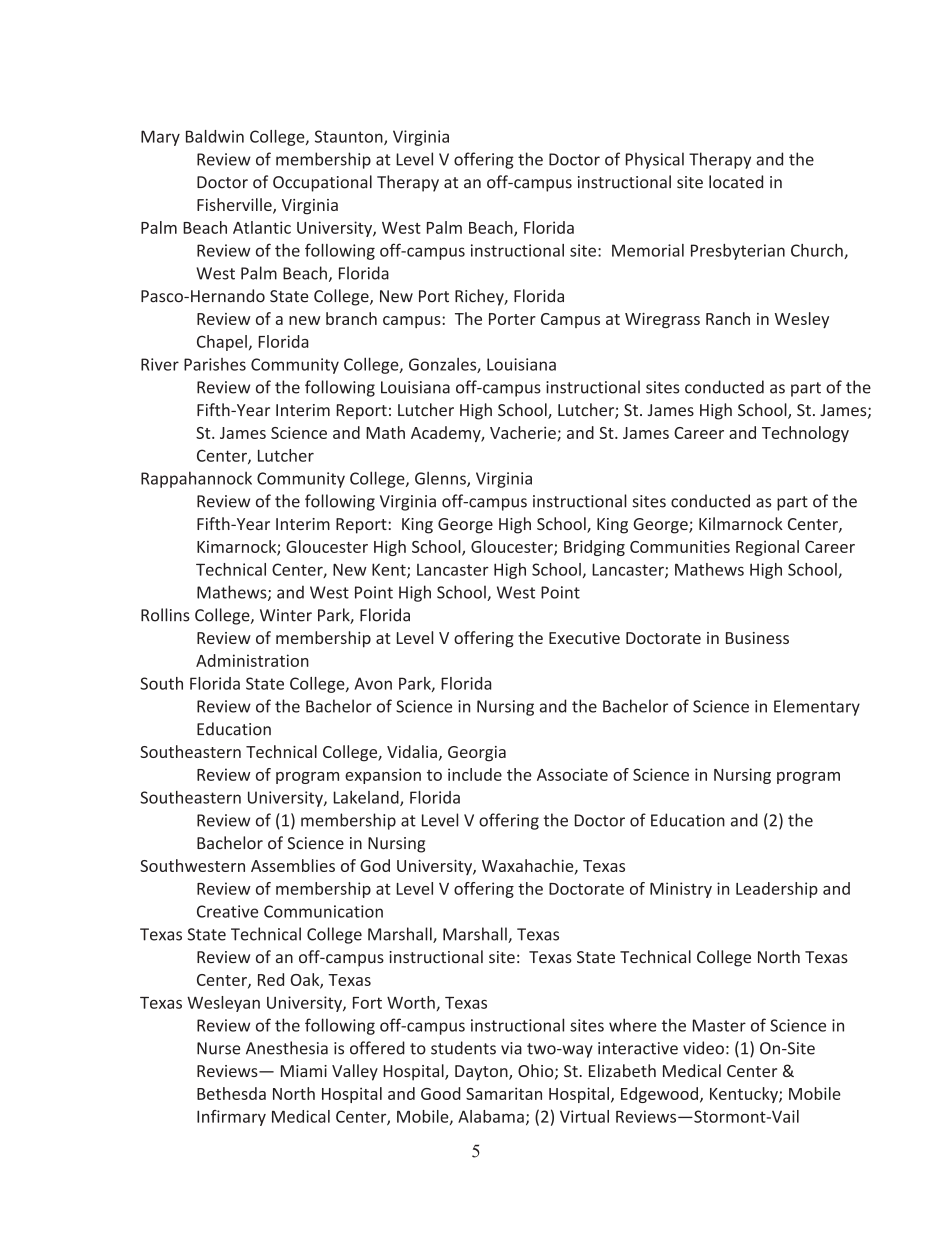 This page has width=952, height=1233. I want to click on Bethesda, so click(231, 1093).
